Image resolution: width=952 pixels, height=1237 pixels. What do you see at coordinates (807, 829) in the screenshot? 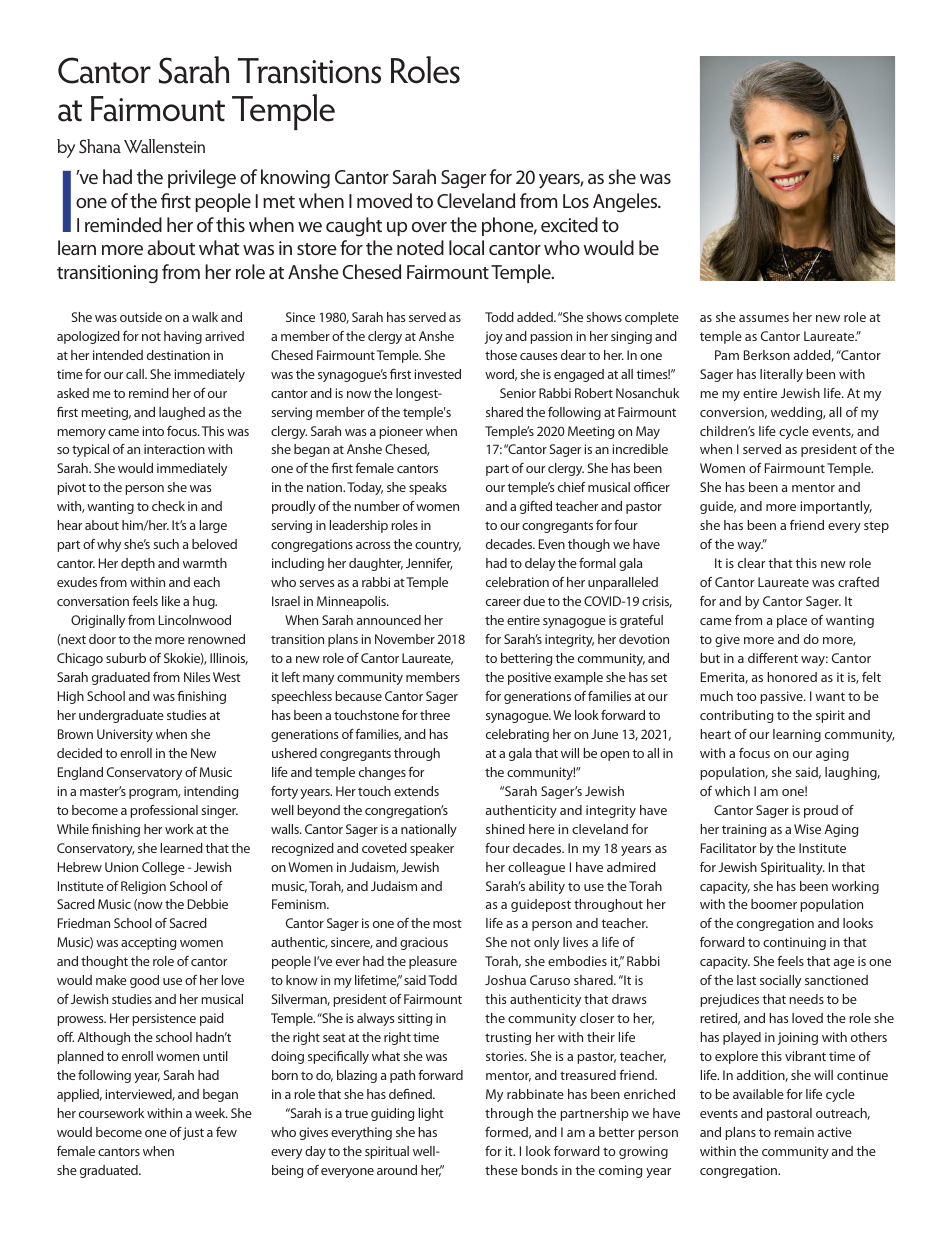
I see `Wise` at bounding box center [807, 829].
